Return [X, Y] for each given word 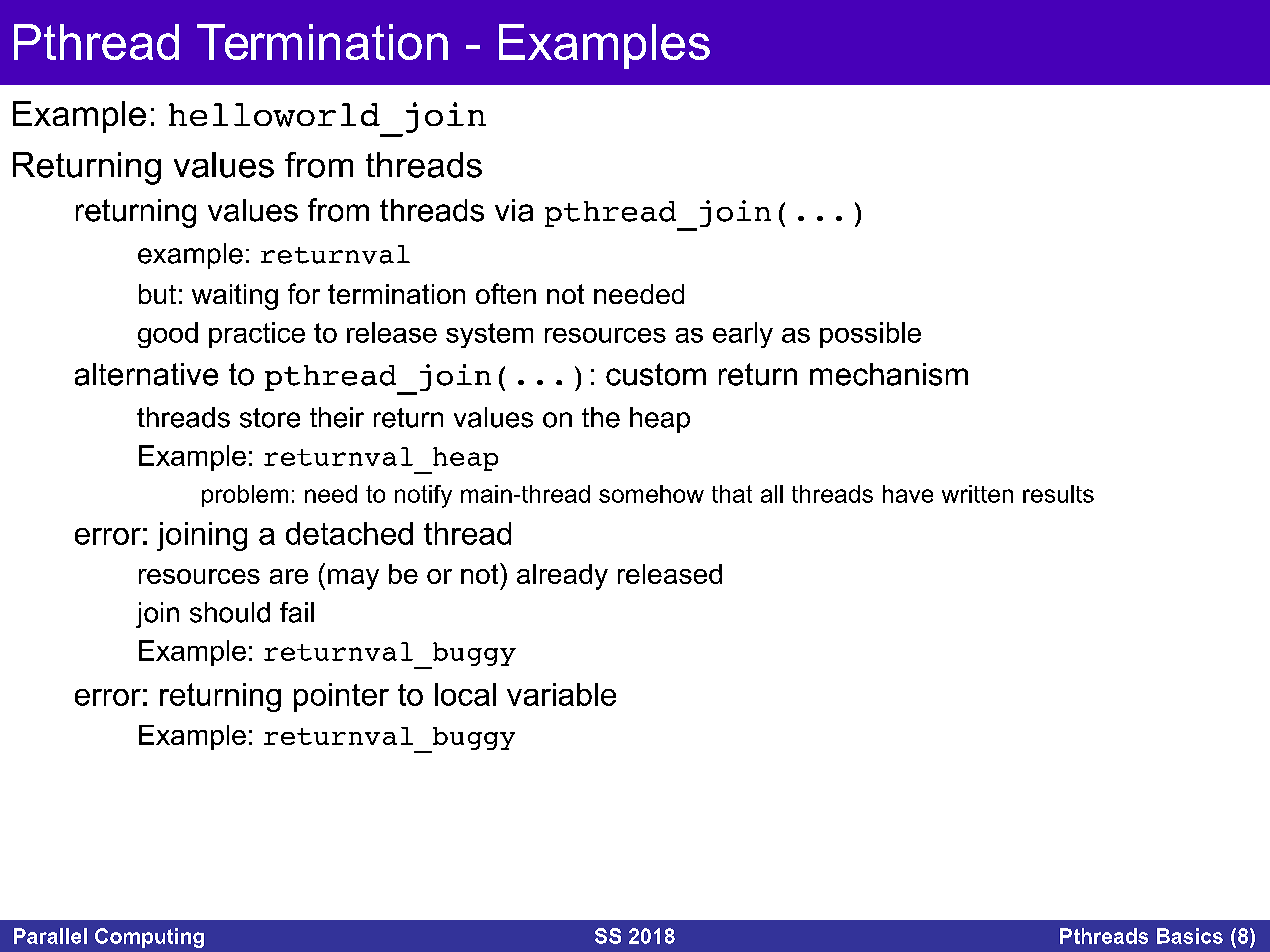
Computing [149, 938]
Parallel [50, 936]
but [157, 294]
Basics [1190, 936]
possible [870, 335]
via [514, 210]
